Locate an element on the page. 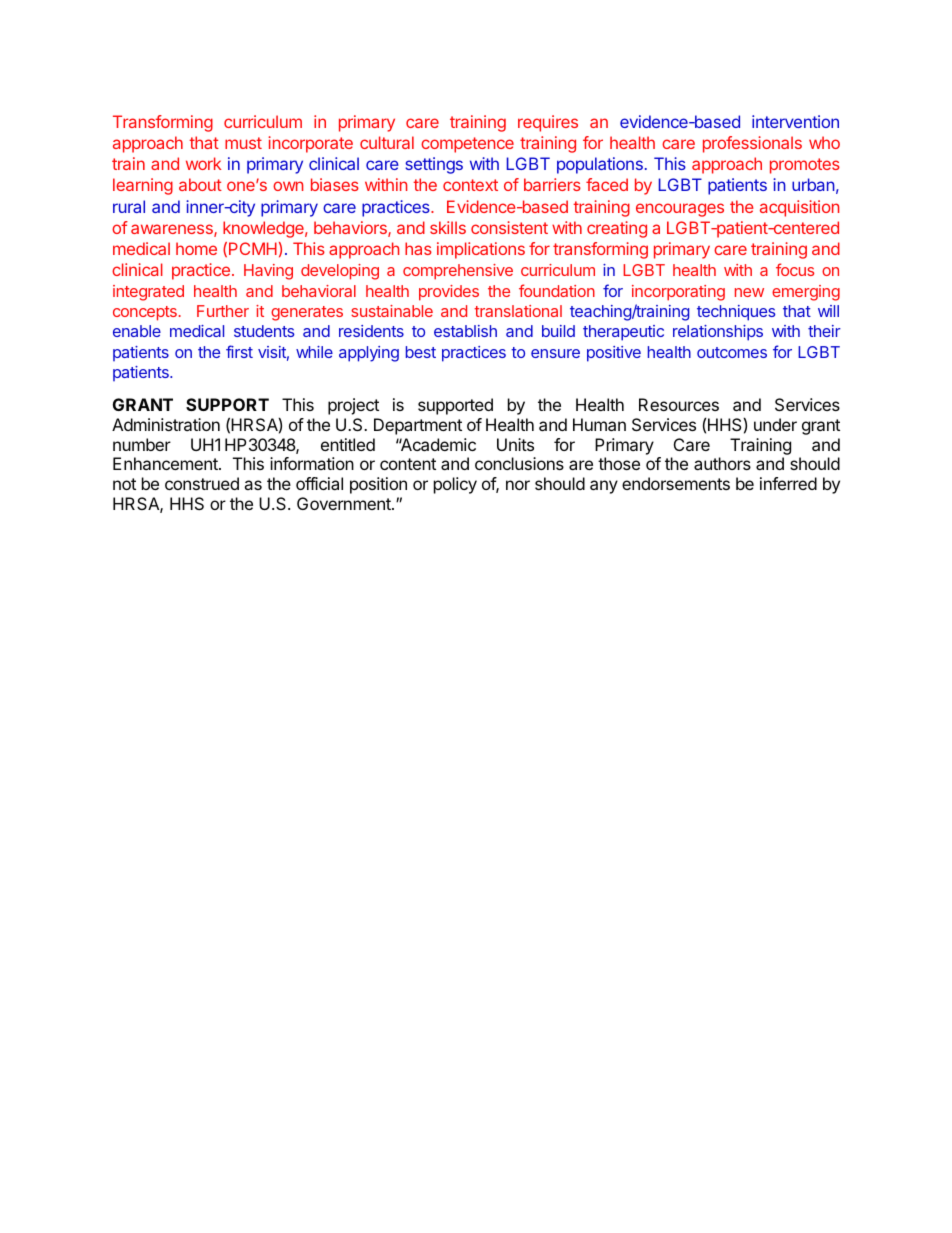  policy is located at coordinates (455, 485).
